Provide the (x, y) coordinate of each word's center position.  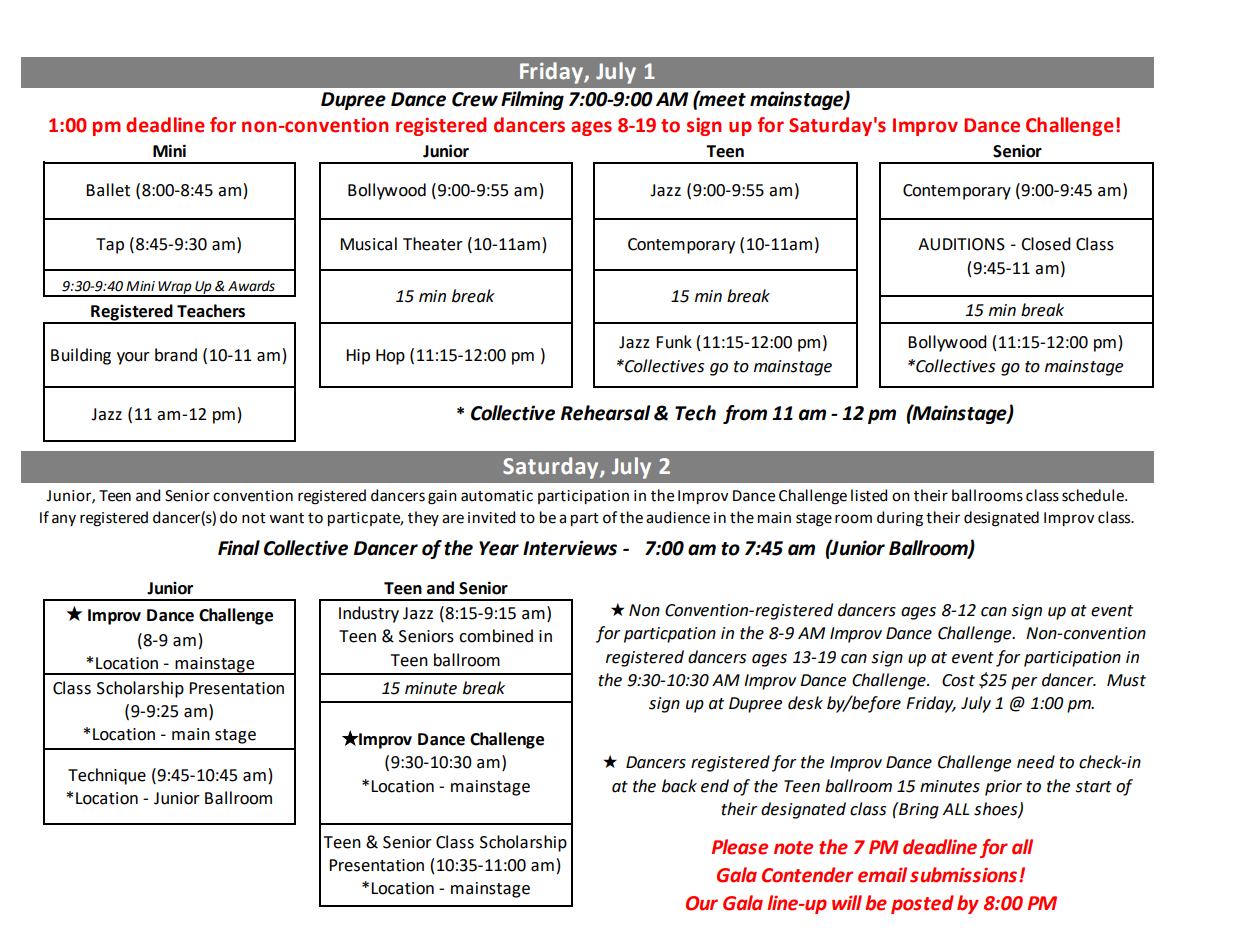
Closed (1046, 244)
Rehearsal (606, 413)
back (679, 786)
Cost (958, 680)
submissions (963, 875)
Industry (369, 614)
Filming (532, 100)
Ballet (108, 190)
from (745, 414)
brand (176, 355)
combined (496, 636)
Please (740, 847)
